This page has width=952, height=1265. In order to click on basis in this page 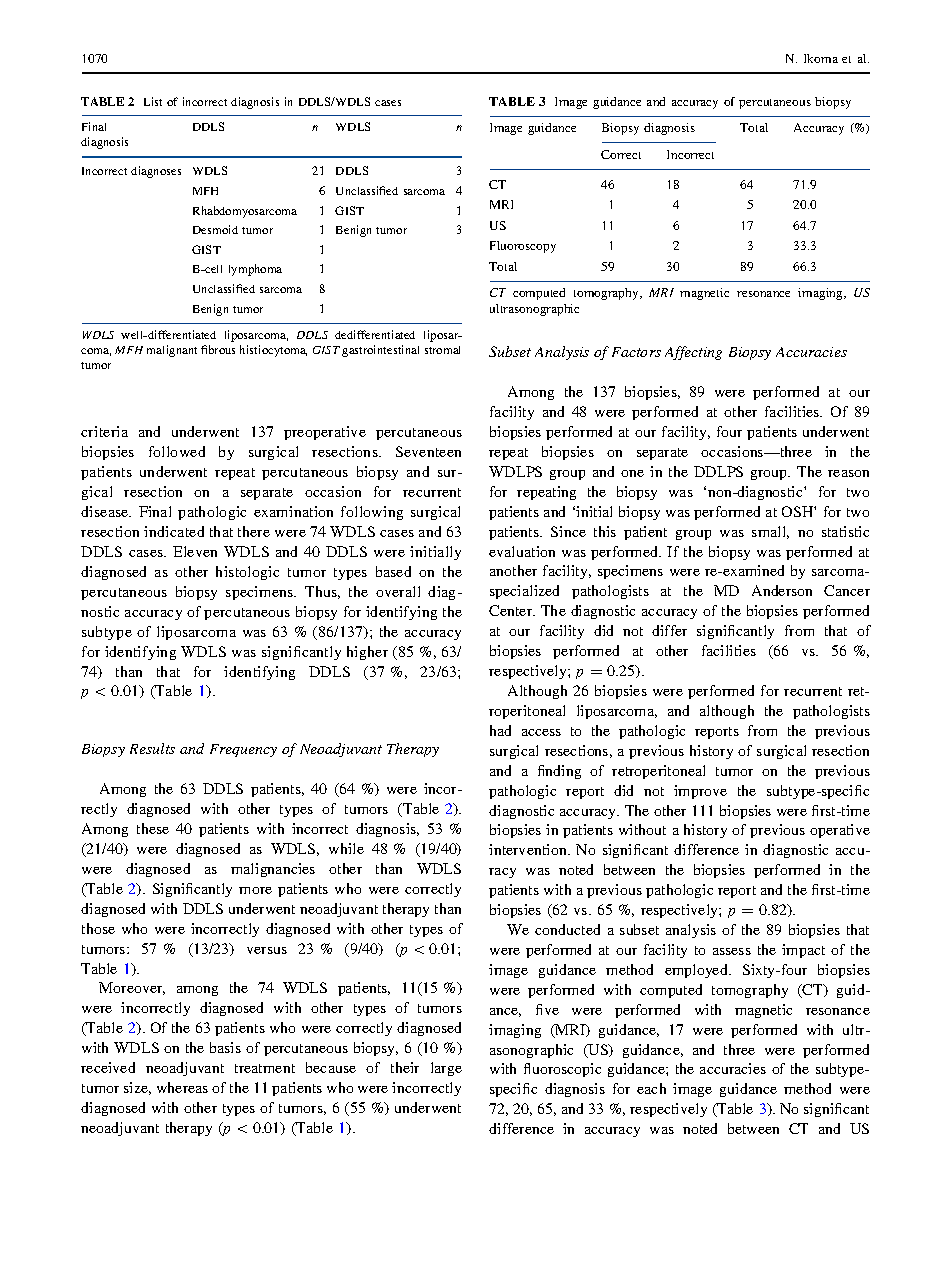, I will do `click(225, 1047)`.
